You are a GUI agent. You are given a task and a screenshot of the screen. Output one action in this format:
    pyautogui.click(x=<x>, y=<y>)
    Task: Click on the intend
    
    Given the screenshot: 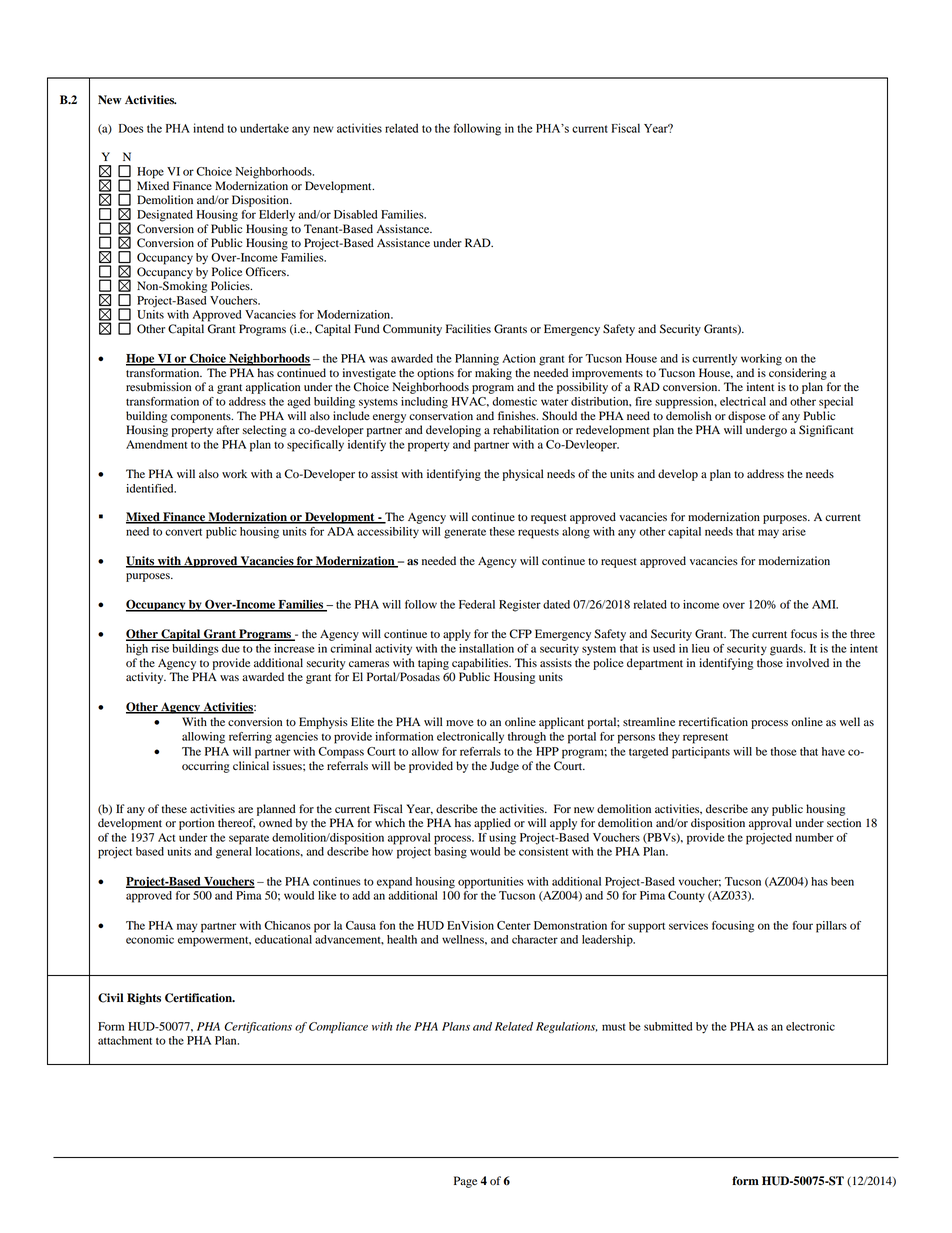 What is the action you would take?
    pyautogui.click(x=208, y=128)
